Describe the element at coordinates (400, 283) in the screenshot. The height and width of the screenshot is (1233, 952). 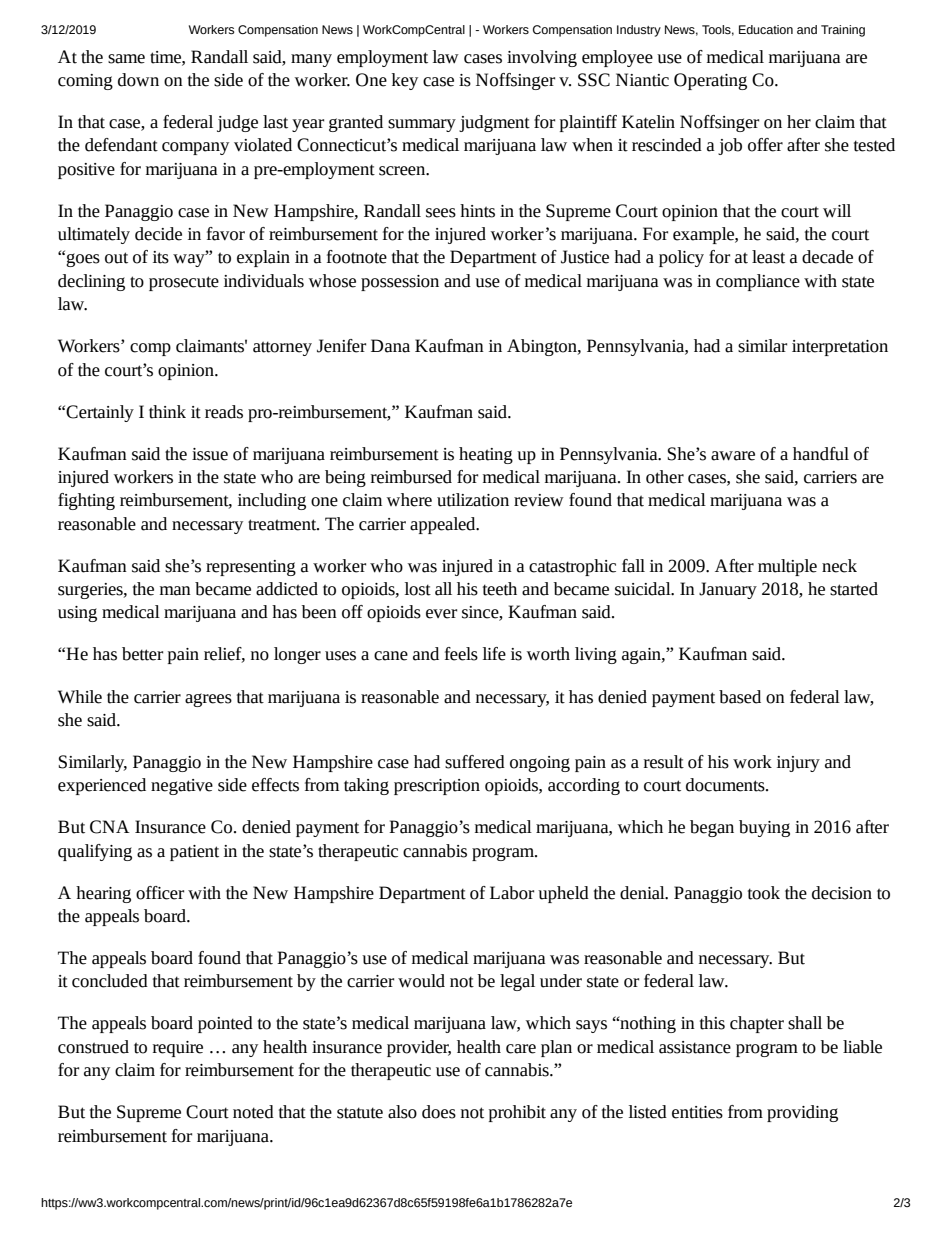
I see `possession` at that location.
